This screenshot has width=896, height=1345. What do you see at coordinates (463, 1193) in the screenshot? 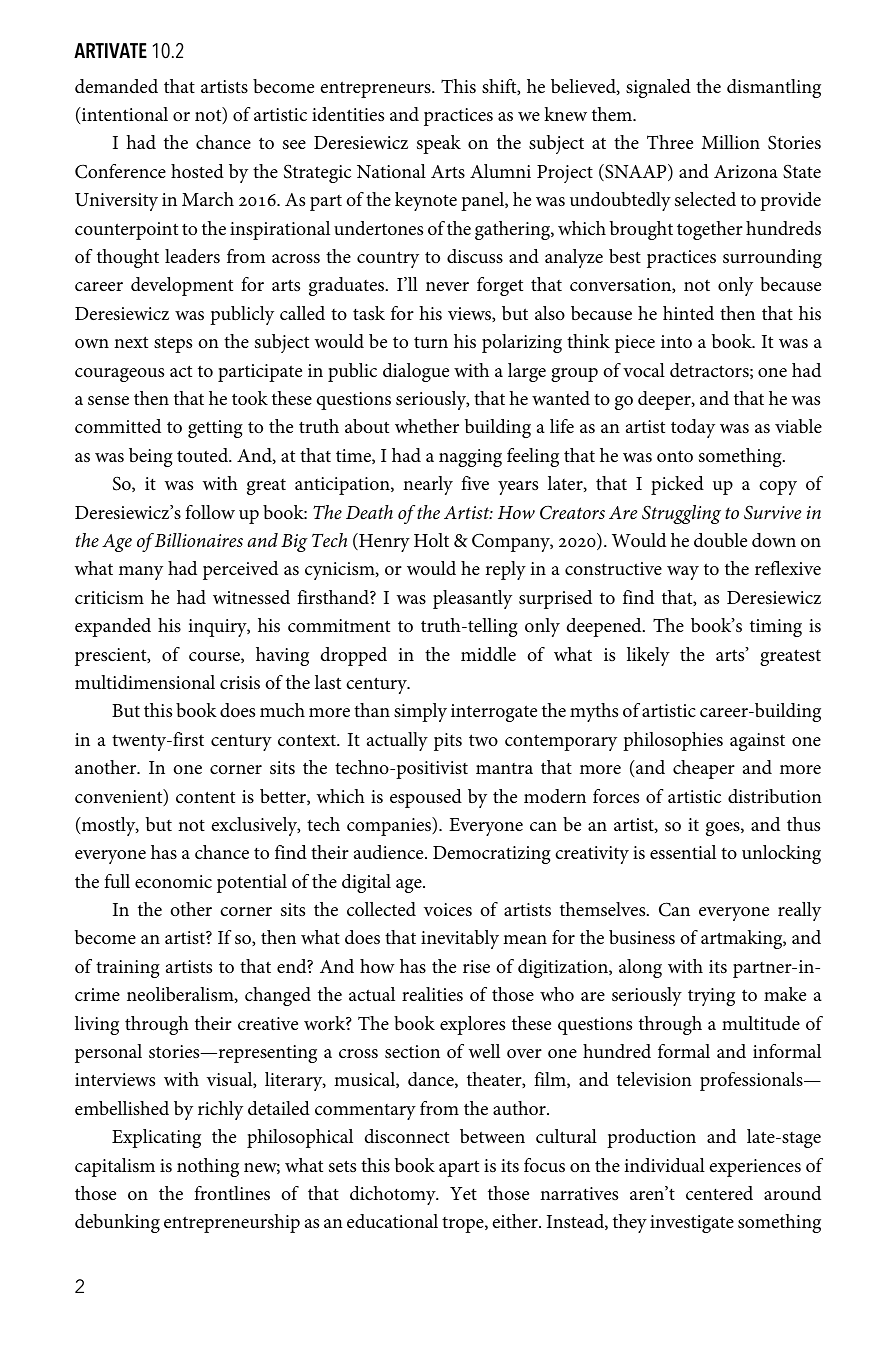
I see `Yet` at bounding box center [463, 1193].
